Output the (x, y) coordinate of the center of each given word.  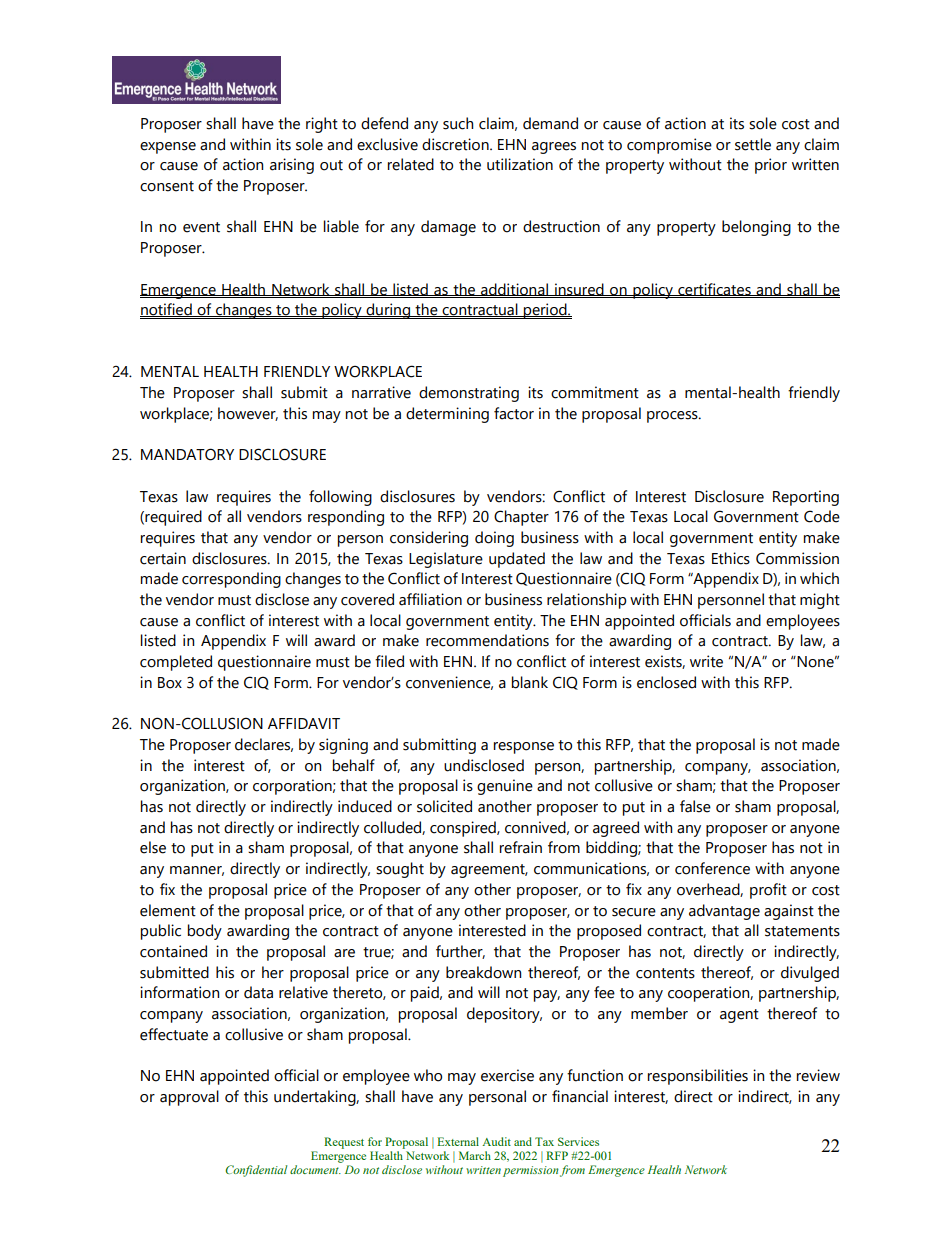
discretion (456, 144)
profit (768, 891)
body (205, 932)
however (248, 414)
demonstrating (469, 394)
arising (292, 166)
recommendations (487, 640)
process (673, 417)
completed (176, 663)
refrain (521, 847)
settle (753, 144)
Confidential (256, 1171)
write (706, 661)
